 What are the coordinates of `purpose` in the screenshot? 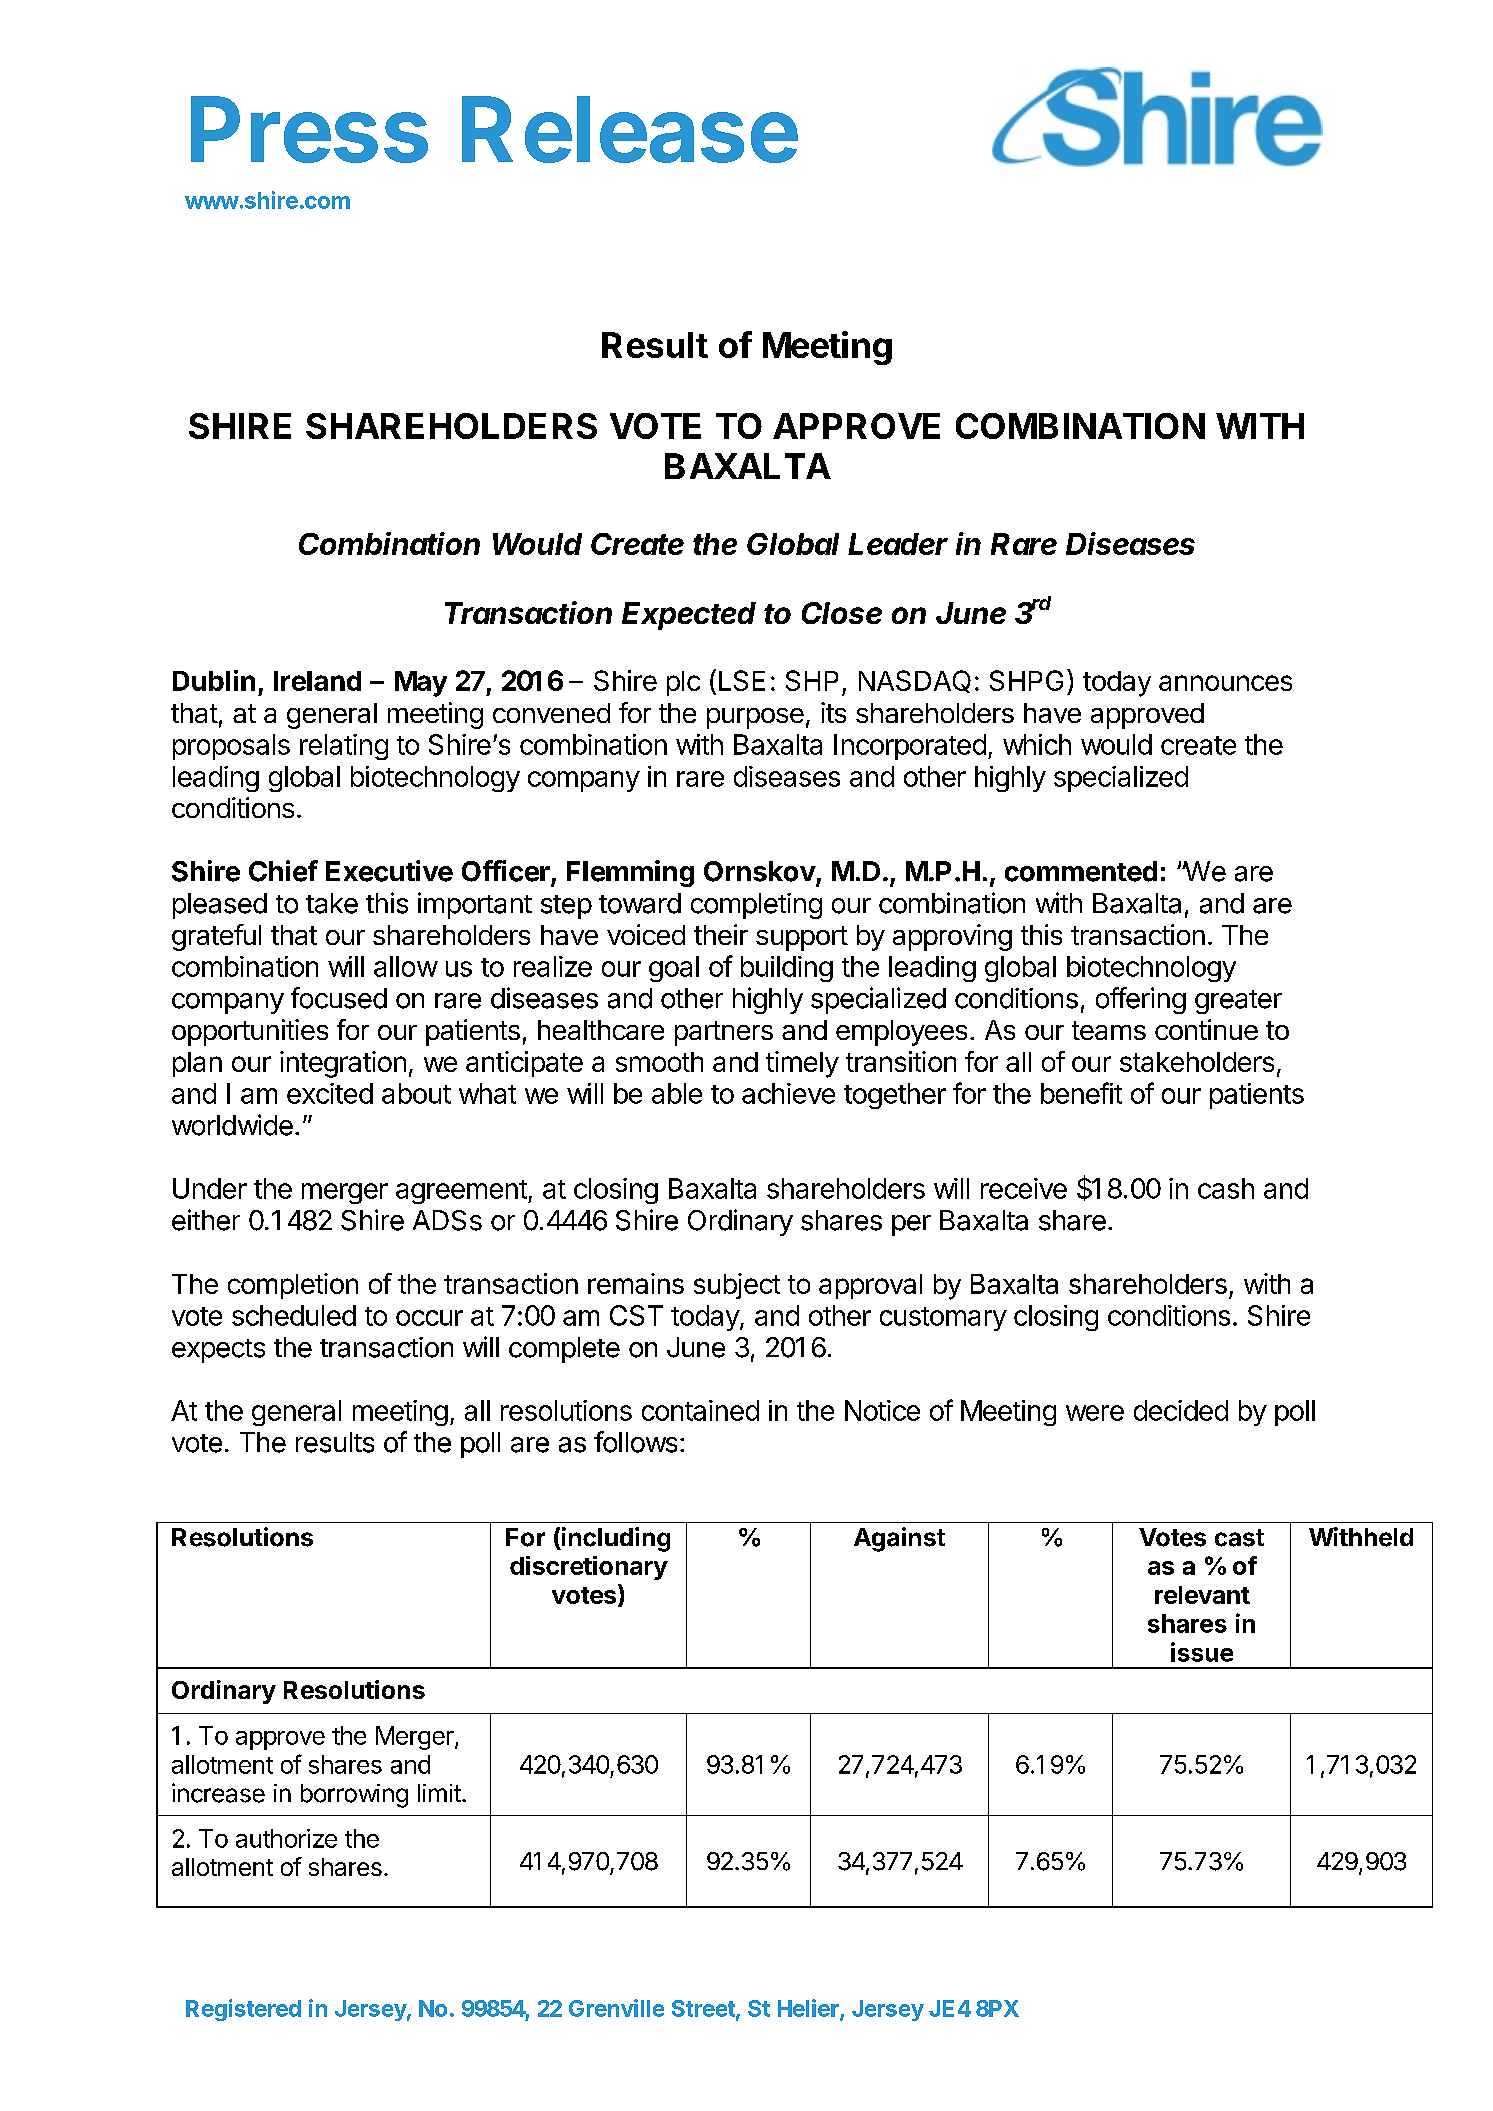 It's located at (755, 718).
